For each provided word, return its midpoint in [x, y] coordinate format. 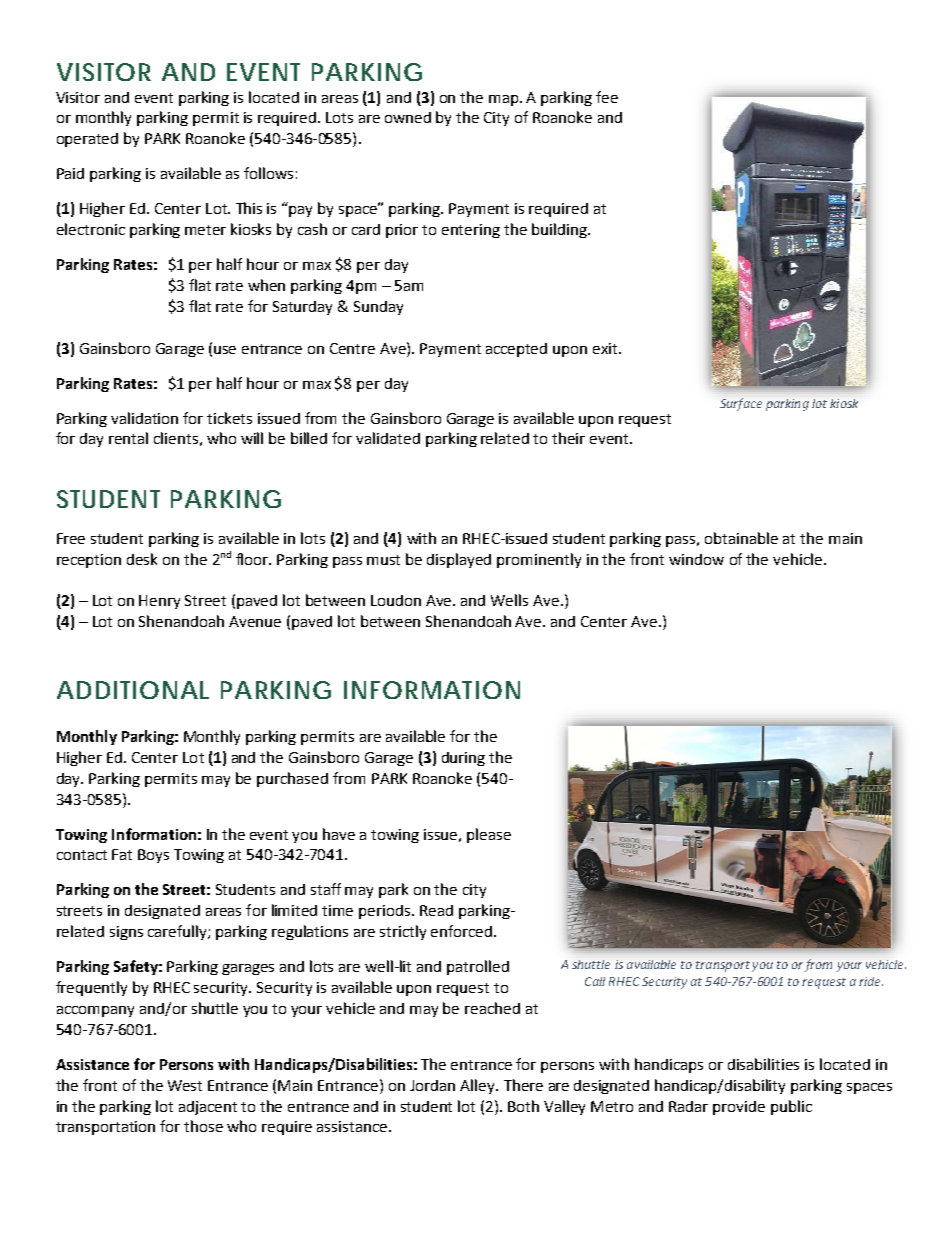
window [696, 559]
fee [607, 97]
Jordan [432, 1085]
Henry [159, 602]
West [185, 1085]
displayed [459, 560]
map [503, 100]
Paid [70, 173]
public [791, 1107]
